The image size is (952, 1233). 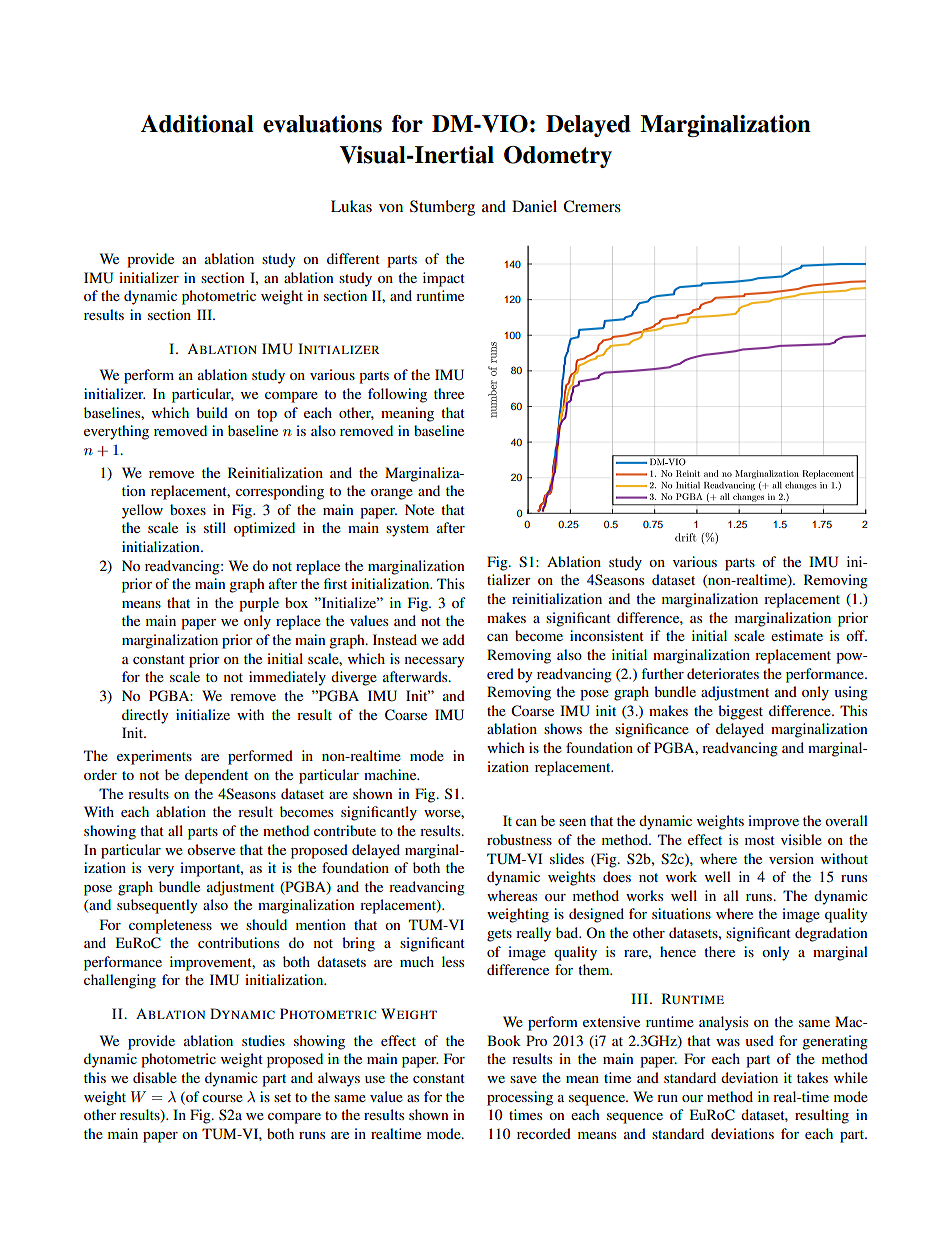 I want to click on course, so click(x=222, y=1098).
